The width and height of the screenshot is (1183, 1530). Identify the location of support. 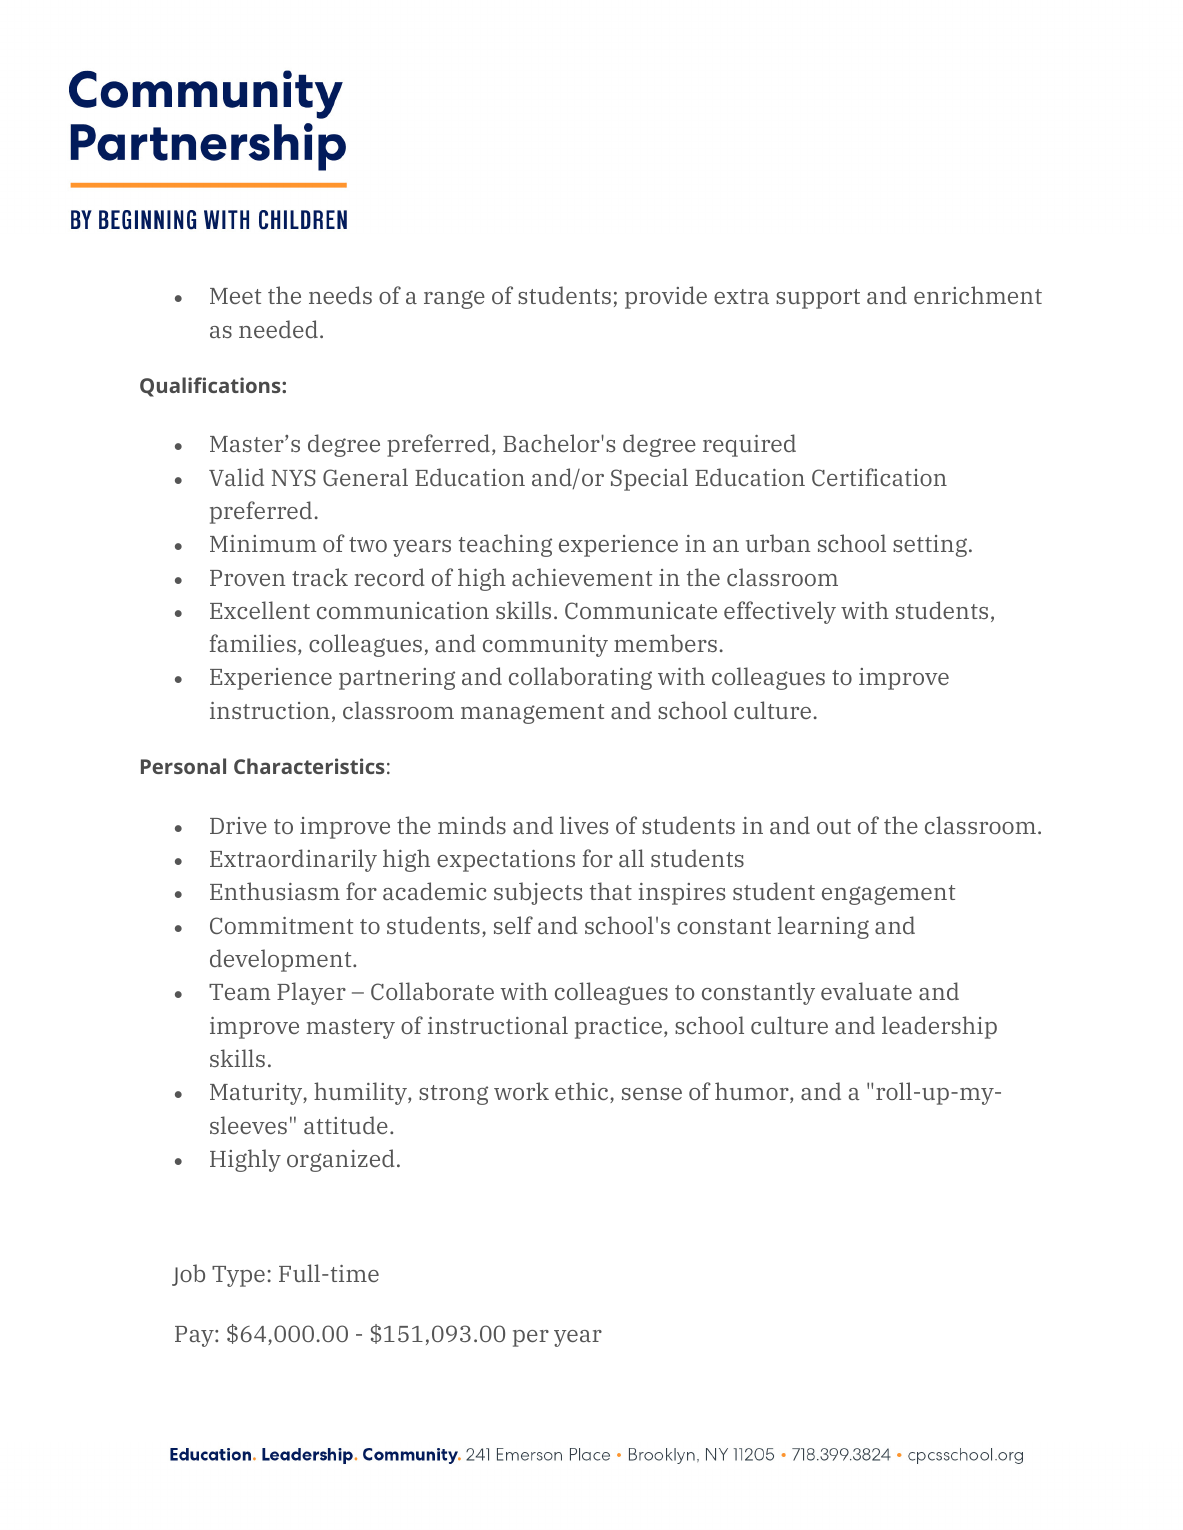
(818, 299).
